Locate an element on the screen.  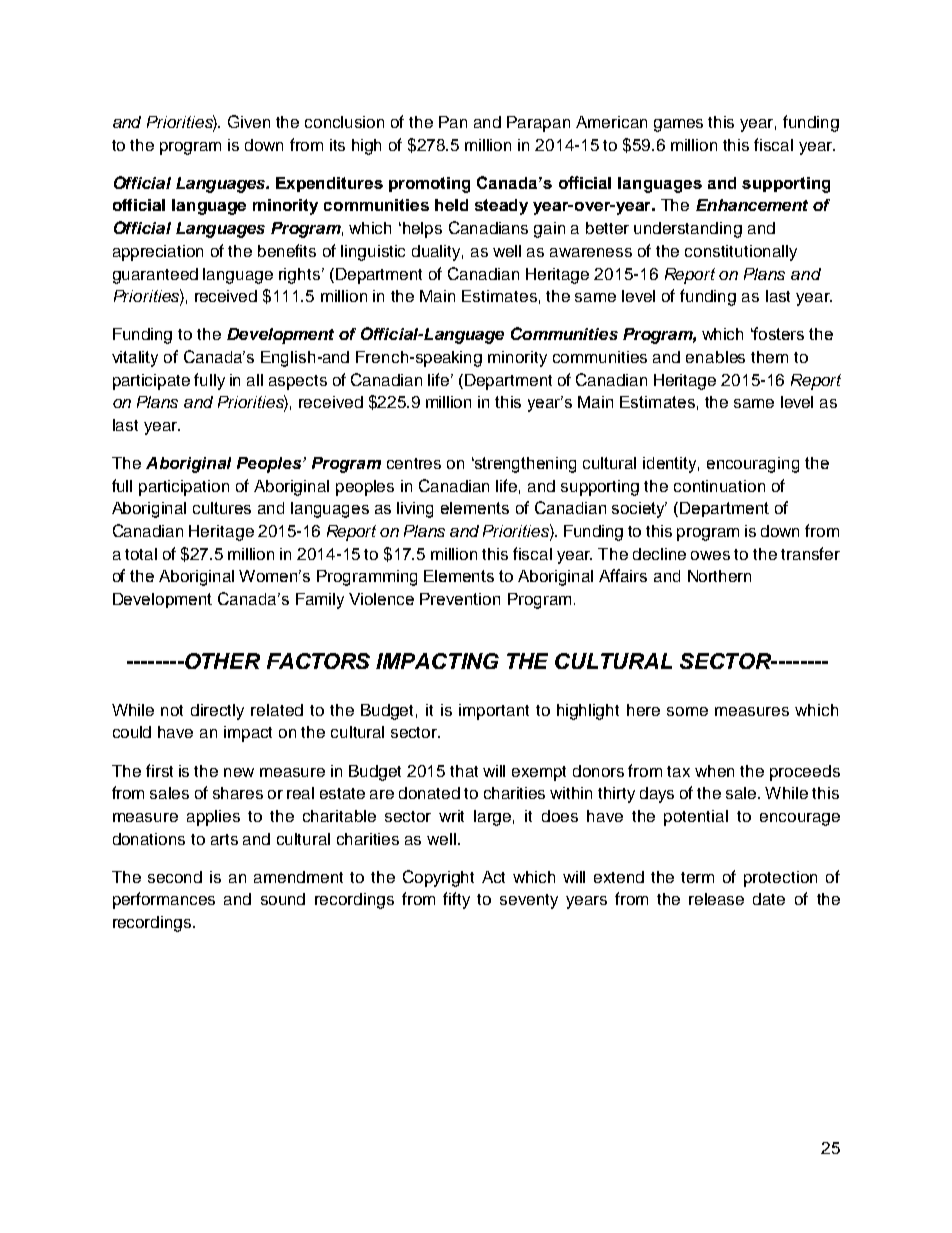
Given is located at coordinates (249, 121).
